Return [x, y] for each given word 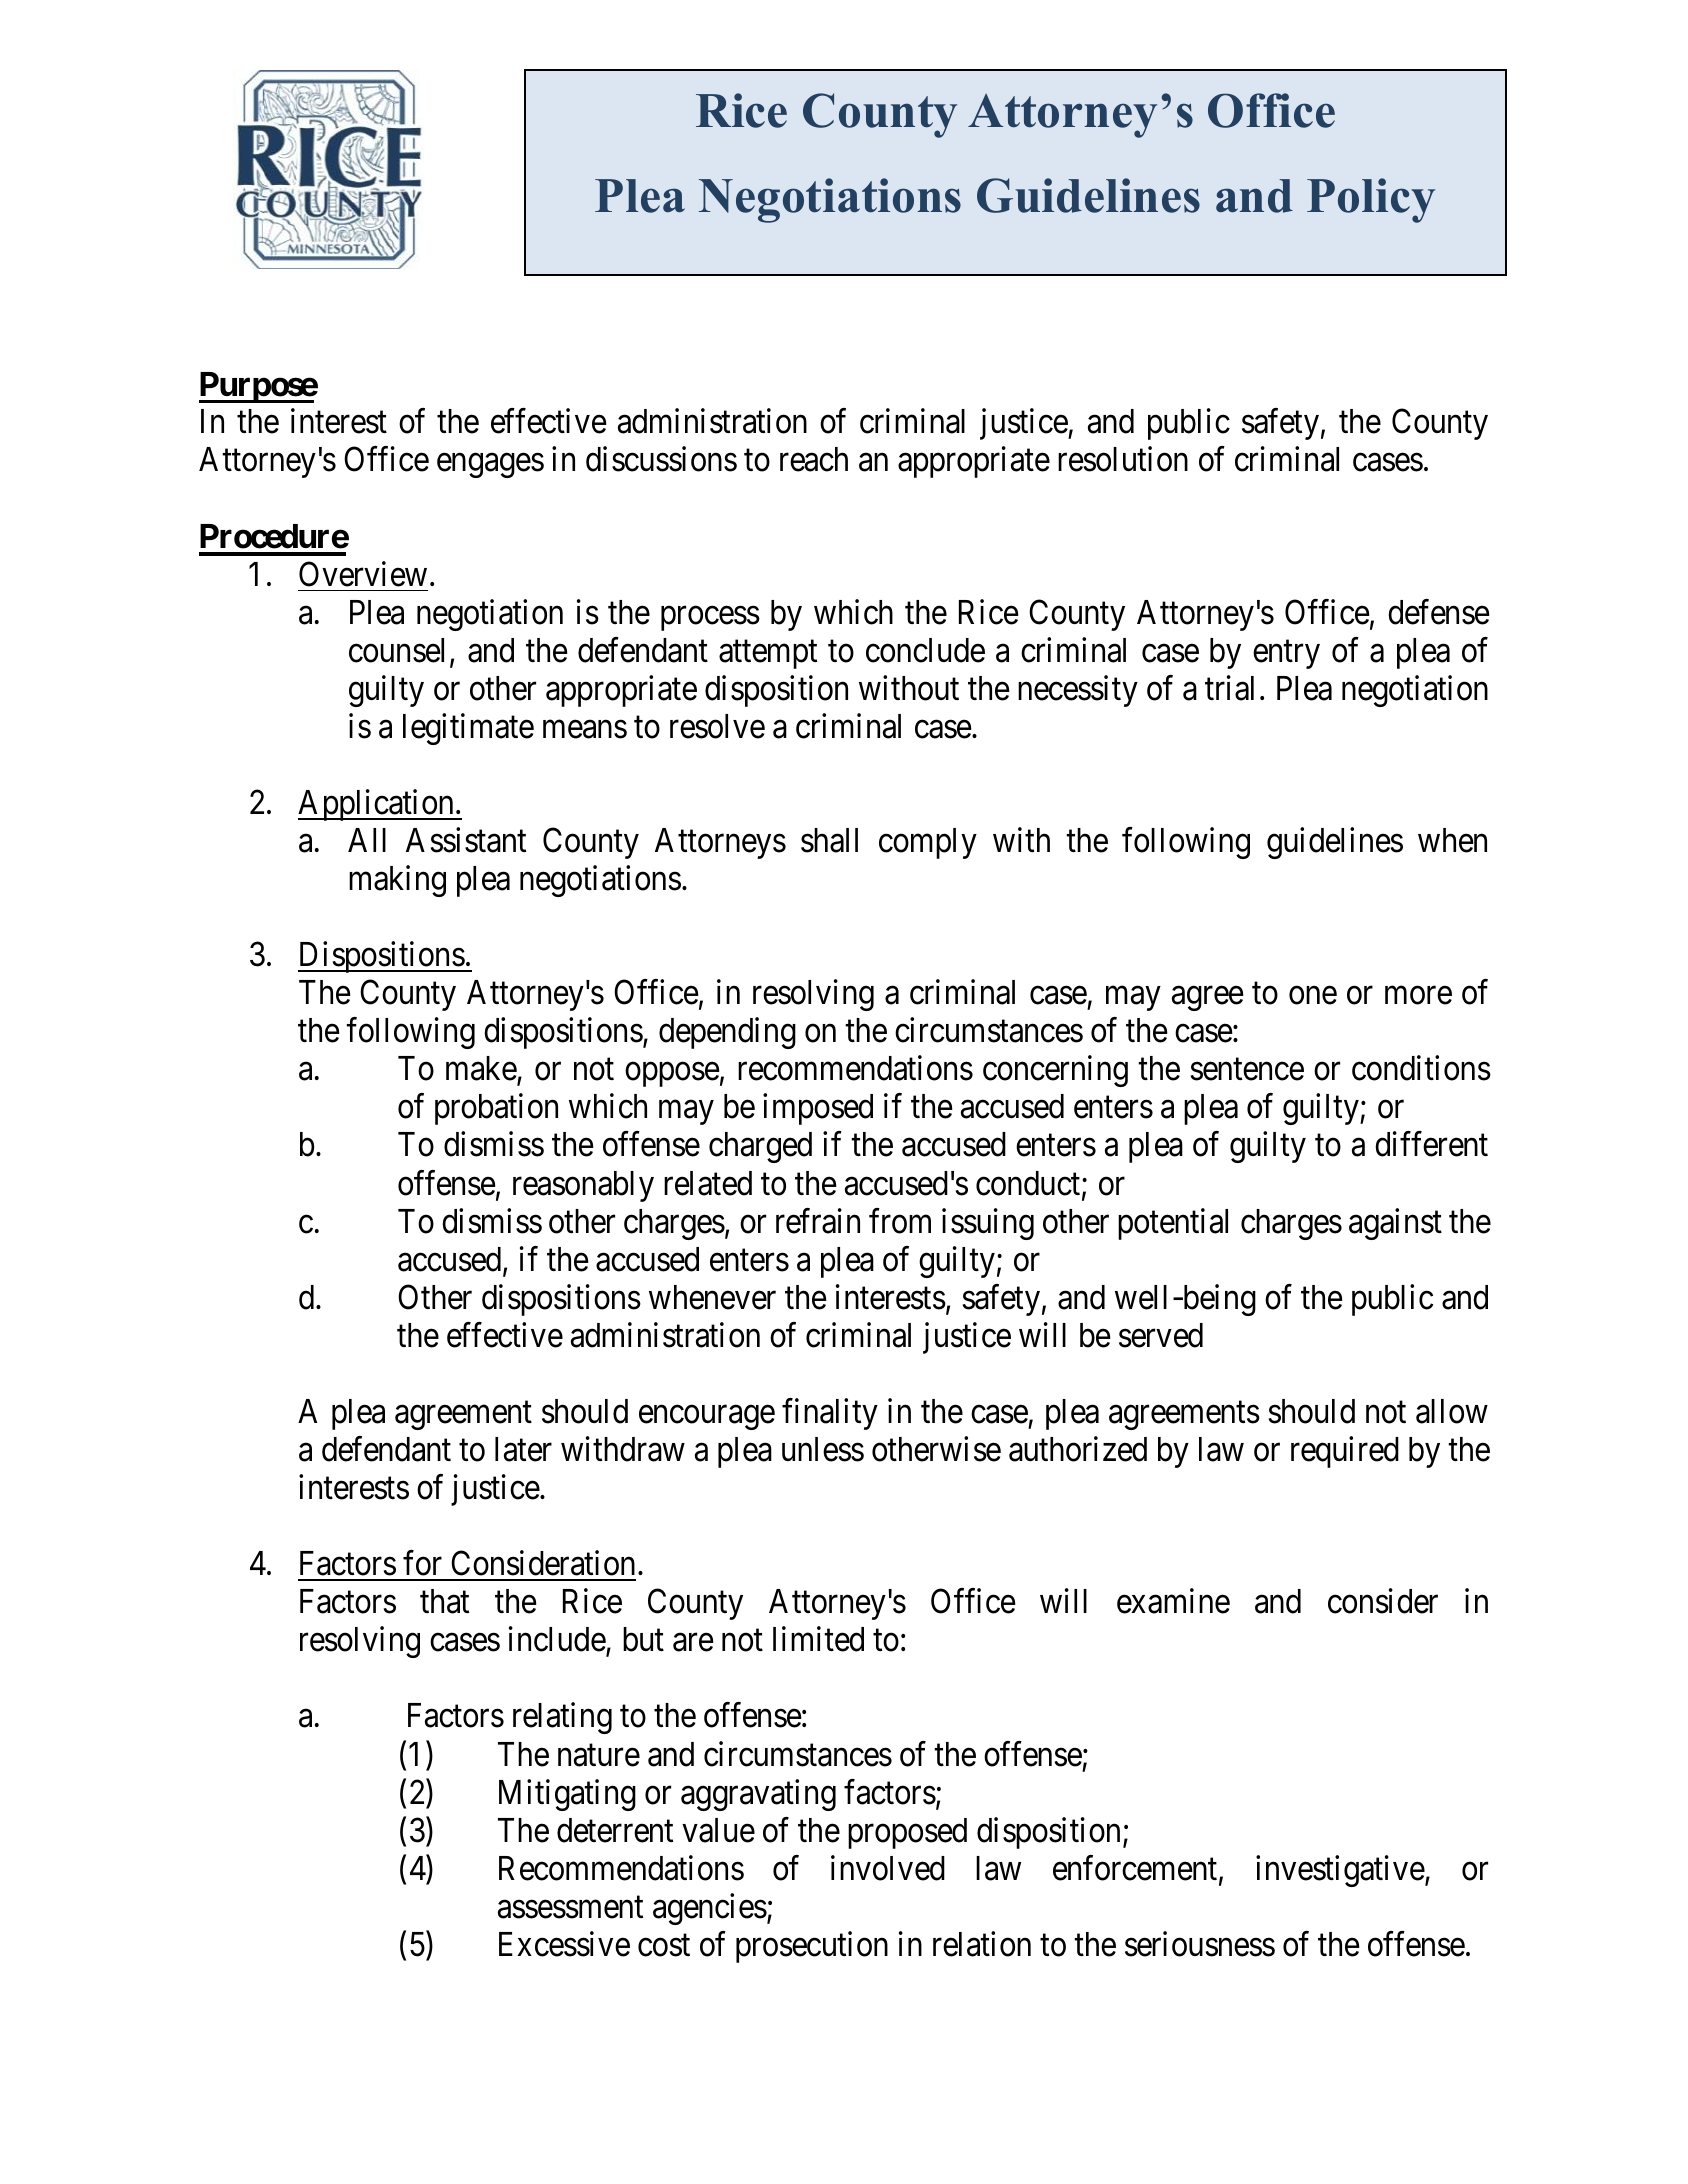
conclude [925, 650]
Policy [1371, 200]
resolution [1123, 459]
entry [1286, 655]
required [1345, 1452]
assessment [570, 1908]
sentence [1247, 1070]
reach [814, 459]
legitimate [468, 729]
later [523, 1449]
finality [830, 1414]
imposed [818, 1109]
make [482, 1070]
